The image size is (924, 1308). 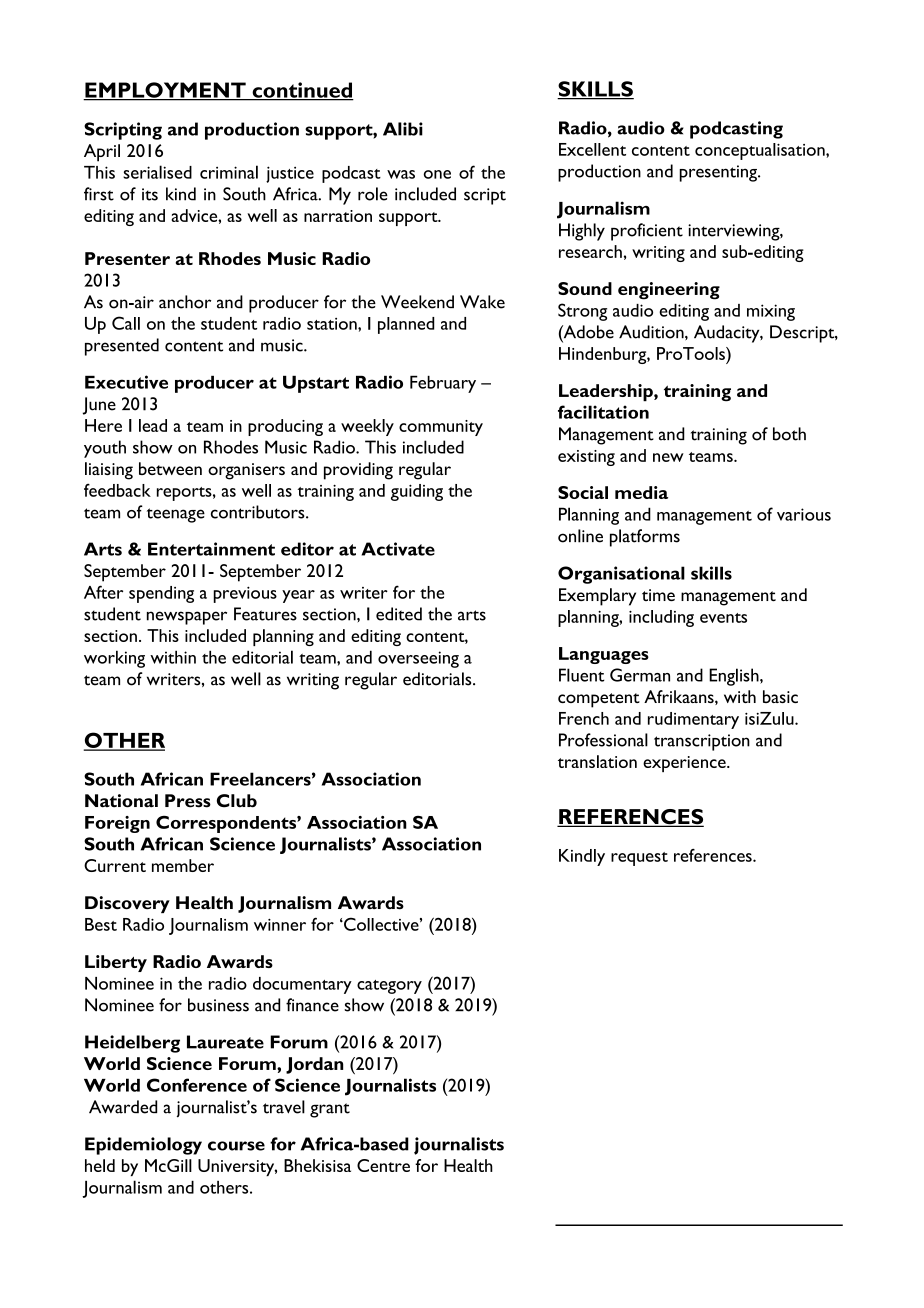 What do you see at coordinates (771, 312) in the screenshot?
I see `mixing` at bounding box center [771, 312].
